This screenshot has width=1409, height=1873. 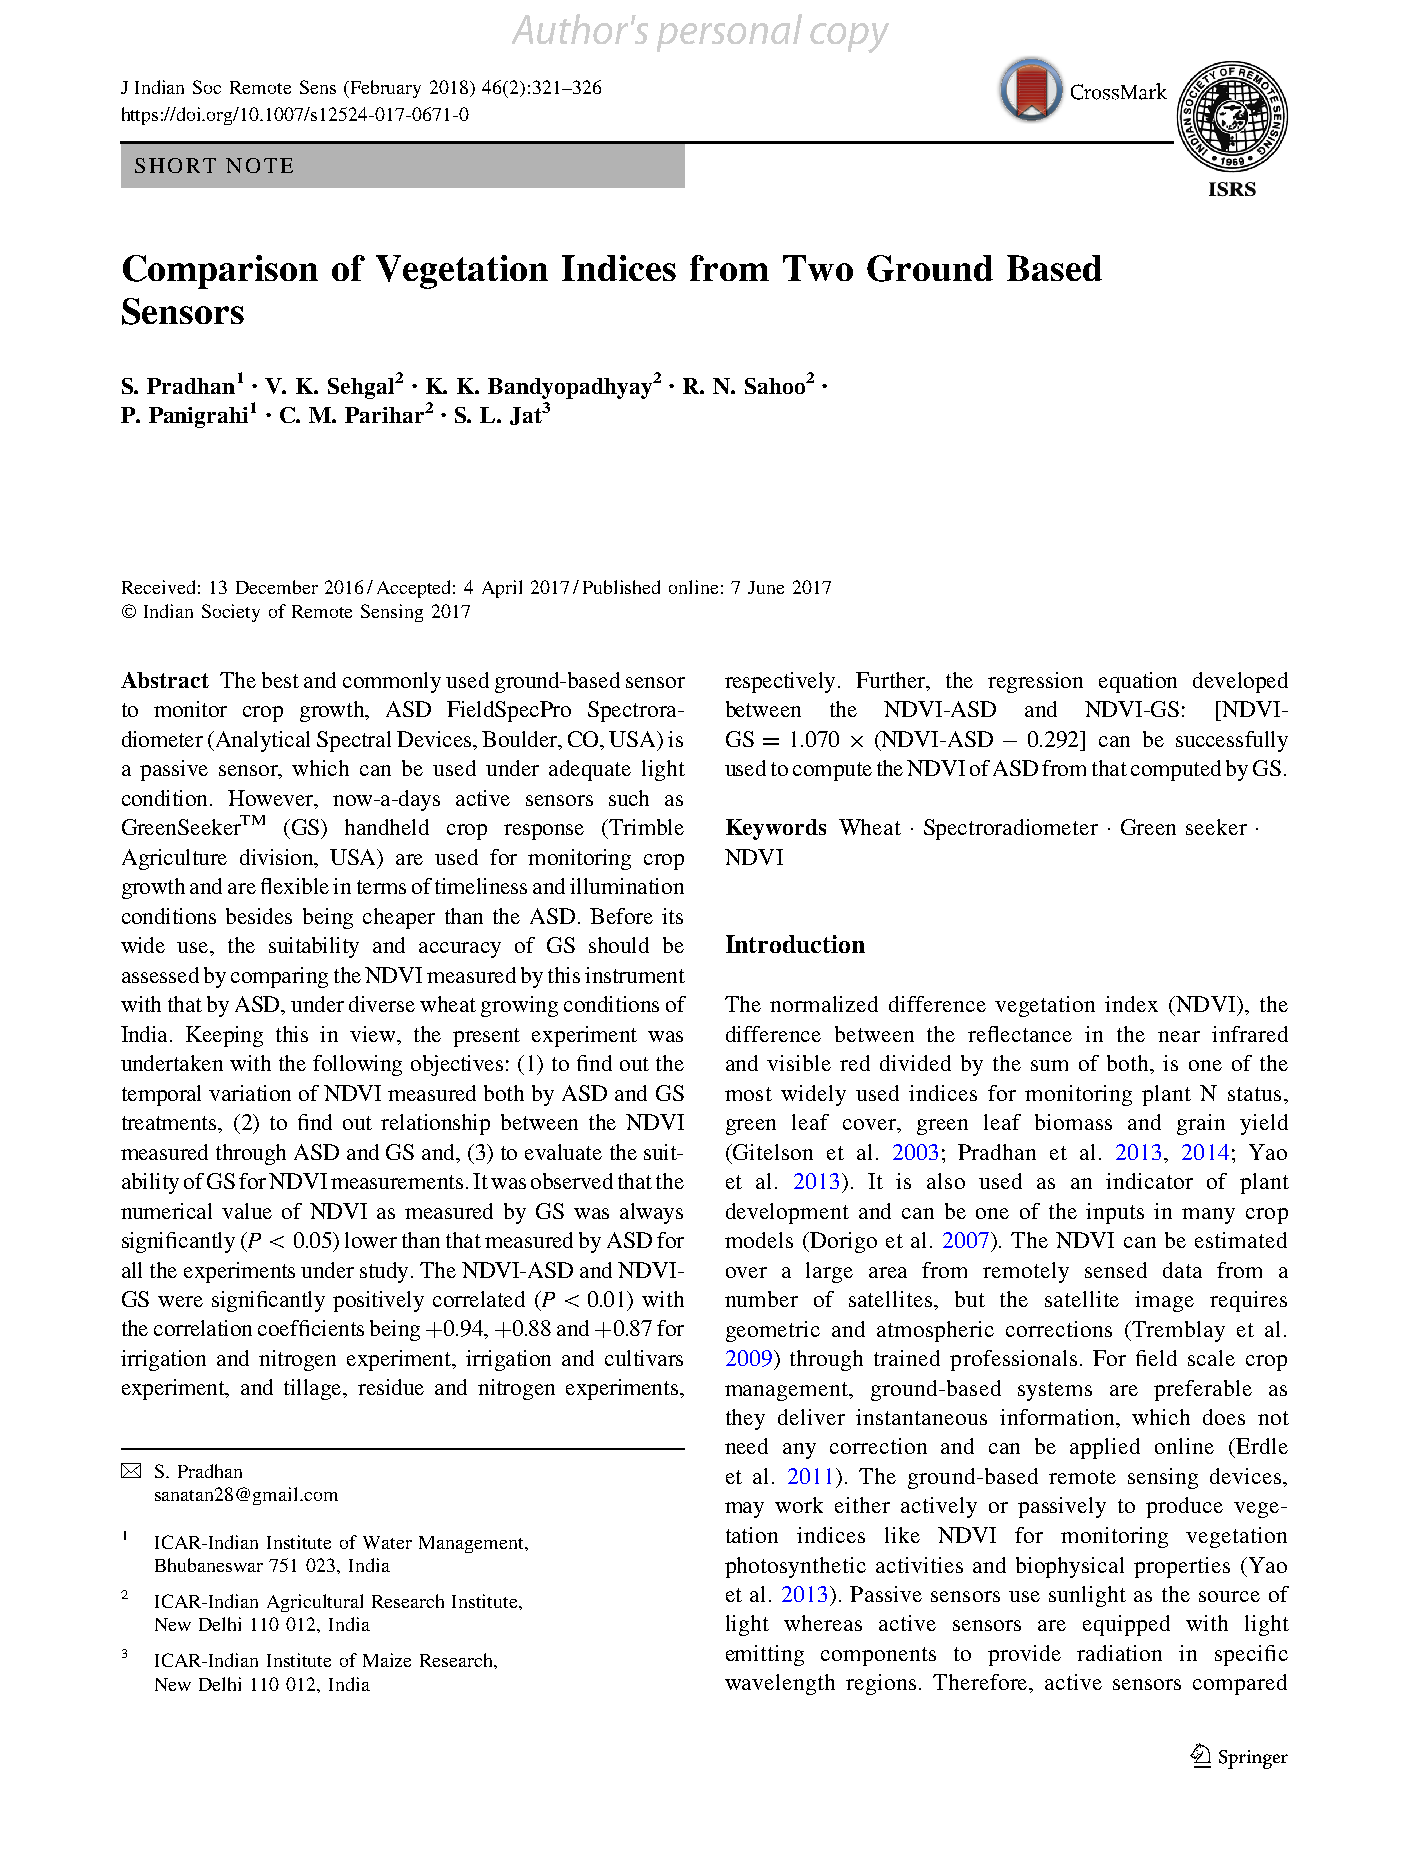 What do you see at coordinates (729, 33) in the screenshot?
I see `personal` at bounding box center [729, 33].
